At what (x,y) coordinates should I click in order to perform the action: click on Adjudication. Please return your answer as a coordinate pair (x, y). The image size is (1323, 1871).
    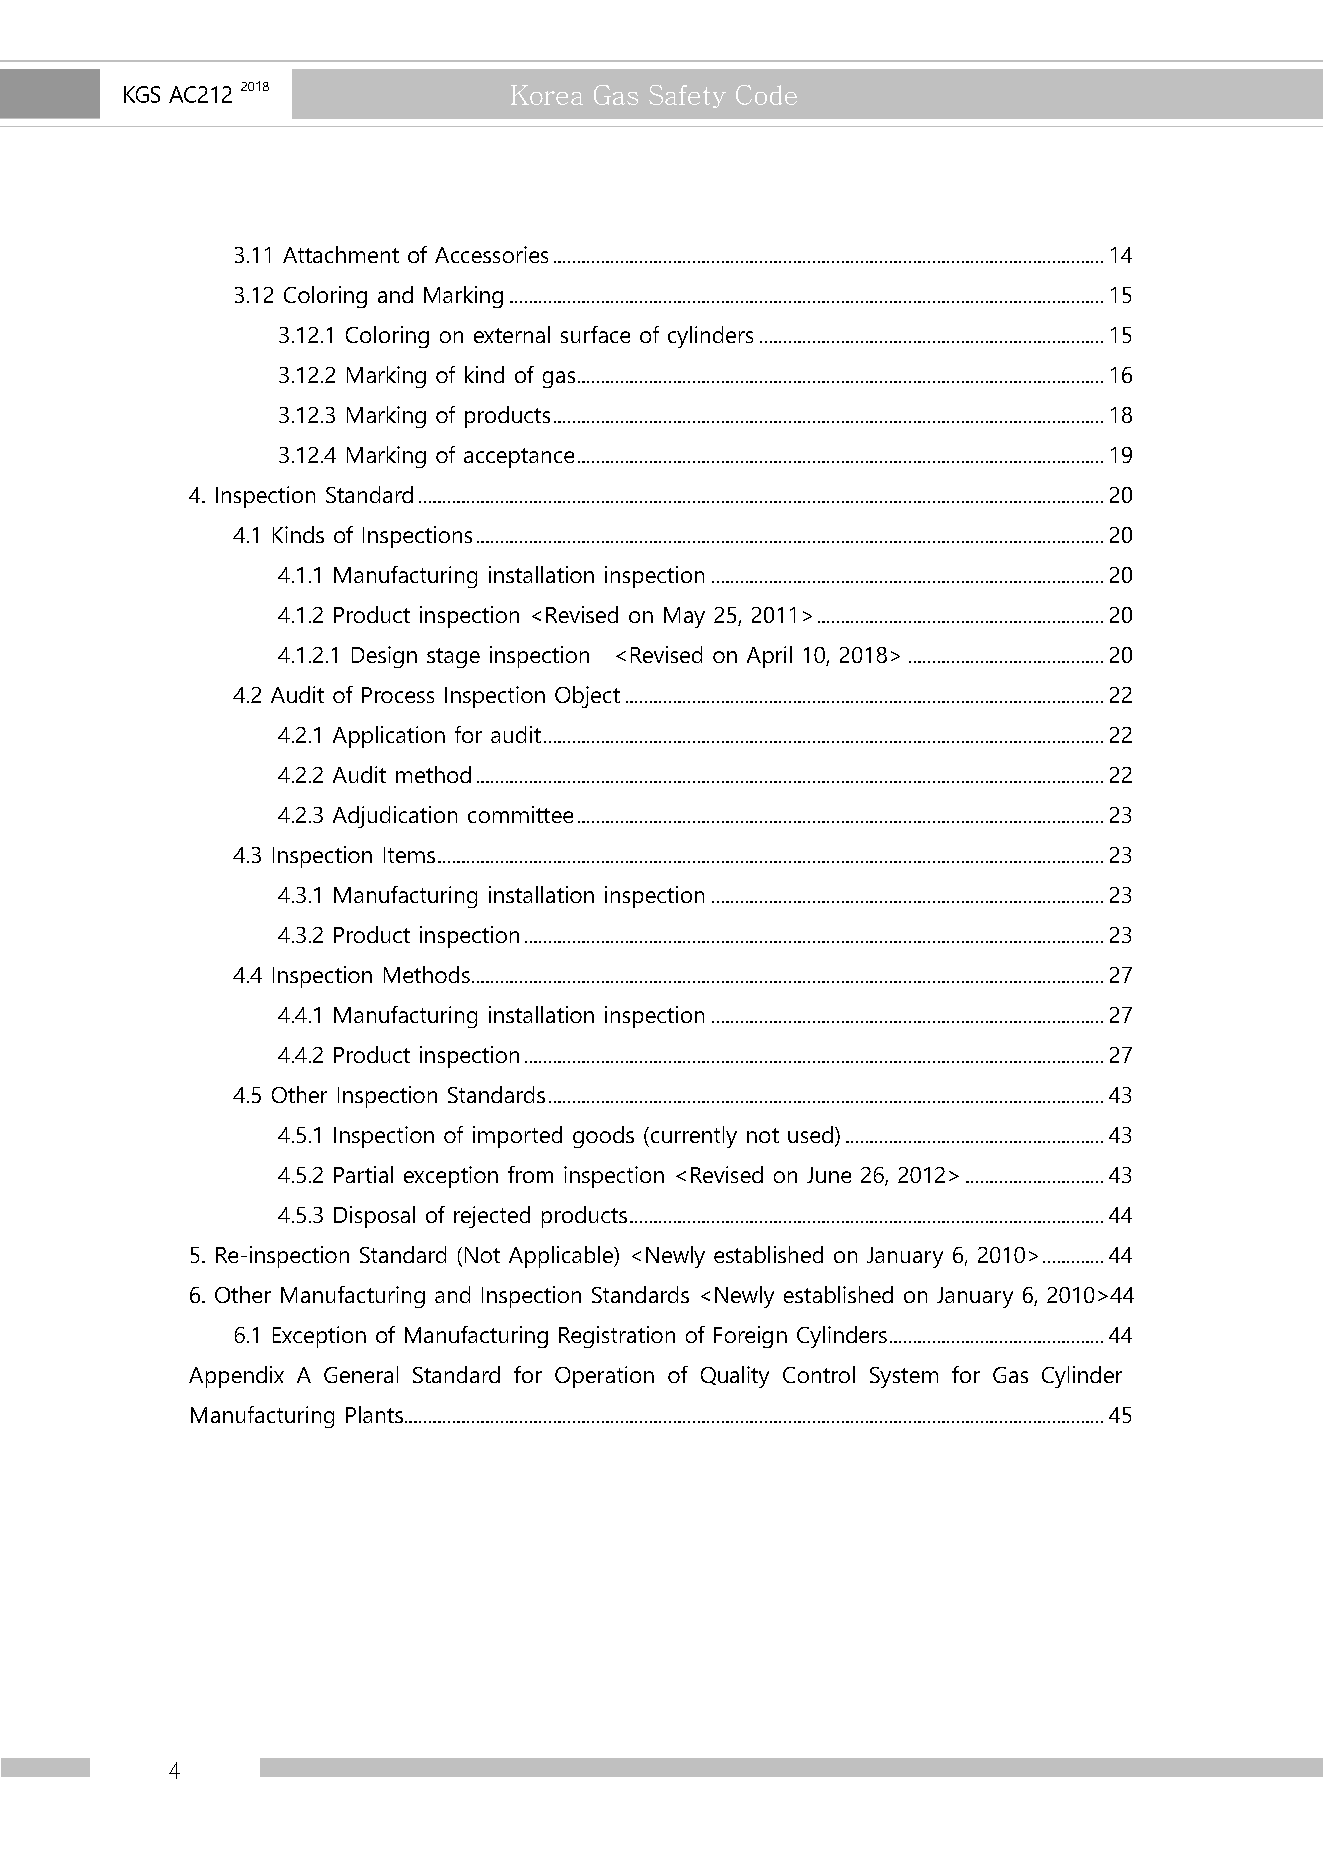
    Looking at the image, I should click on (395, 817).
